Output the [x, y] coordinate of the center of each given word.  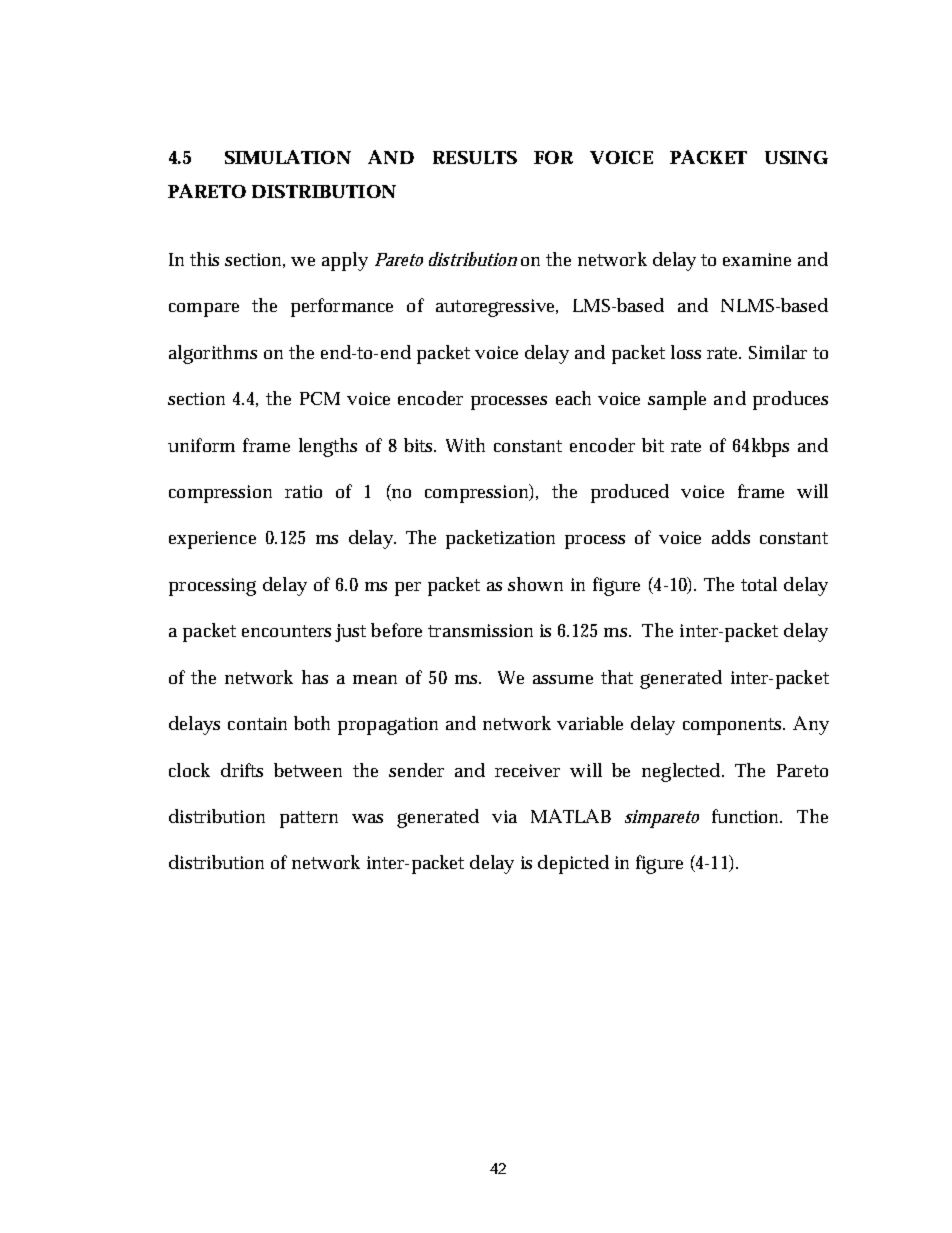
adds [731, 537]
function [747, 816]
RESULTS [475, 157]
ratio [303, 491]
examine [757, 259]
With [465, 445]
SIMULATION [288, 157]
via [504, 816]
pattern [309, 819]
